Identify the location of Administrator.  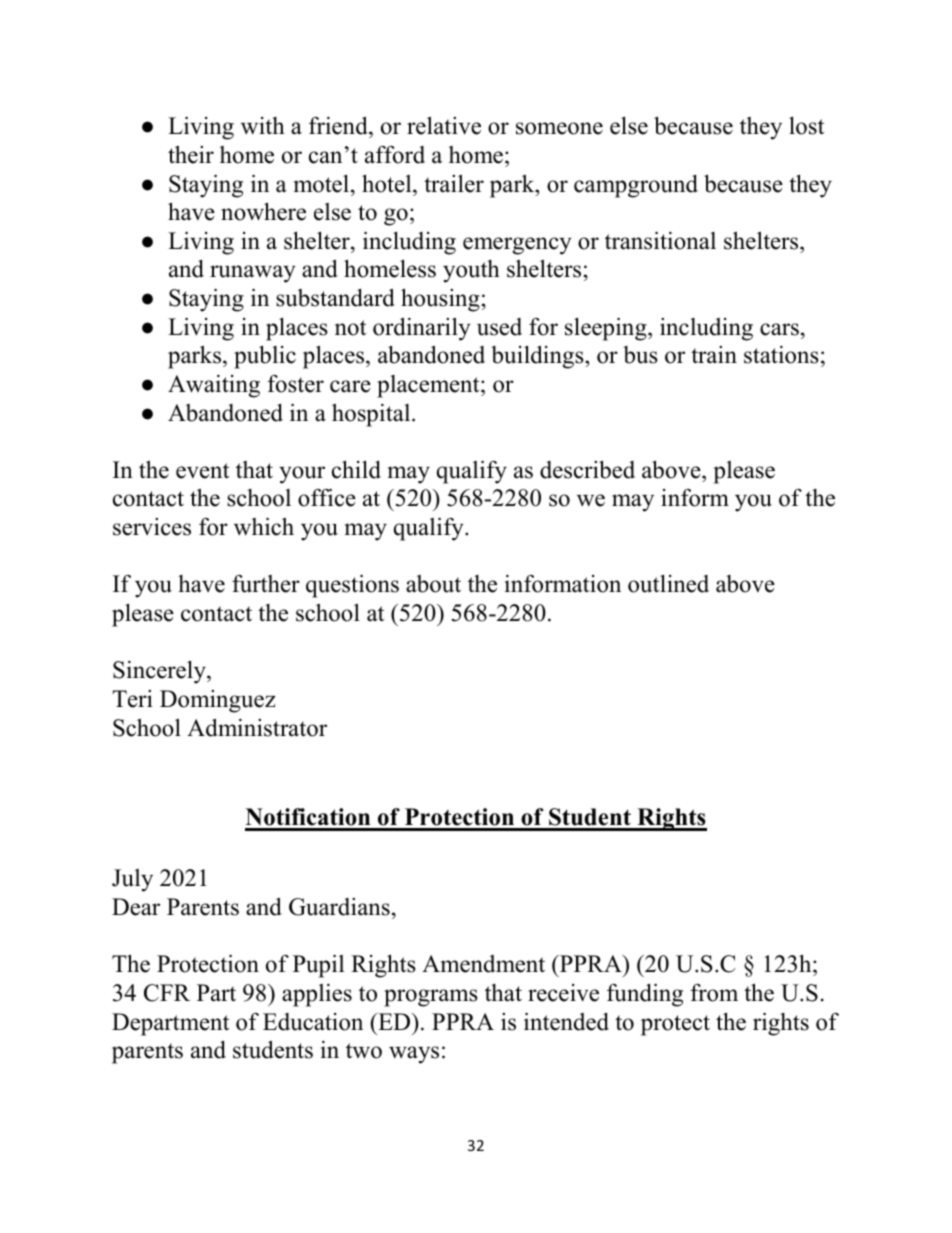
(257, 727).
